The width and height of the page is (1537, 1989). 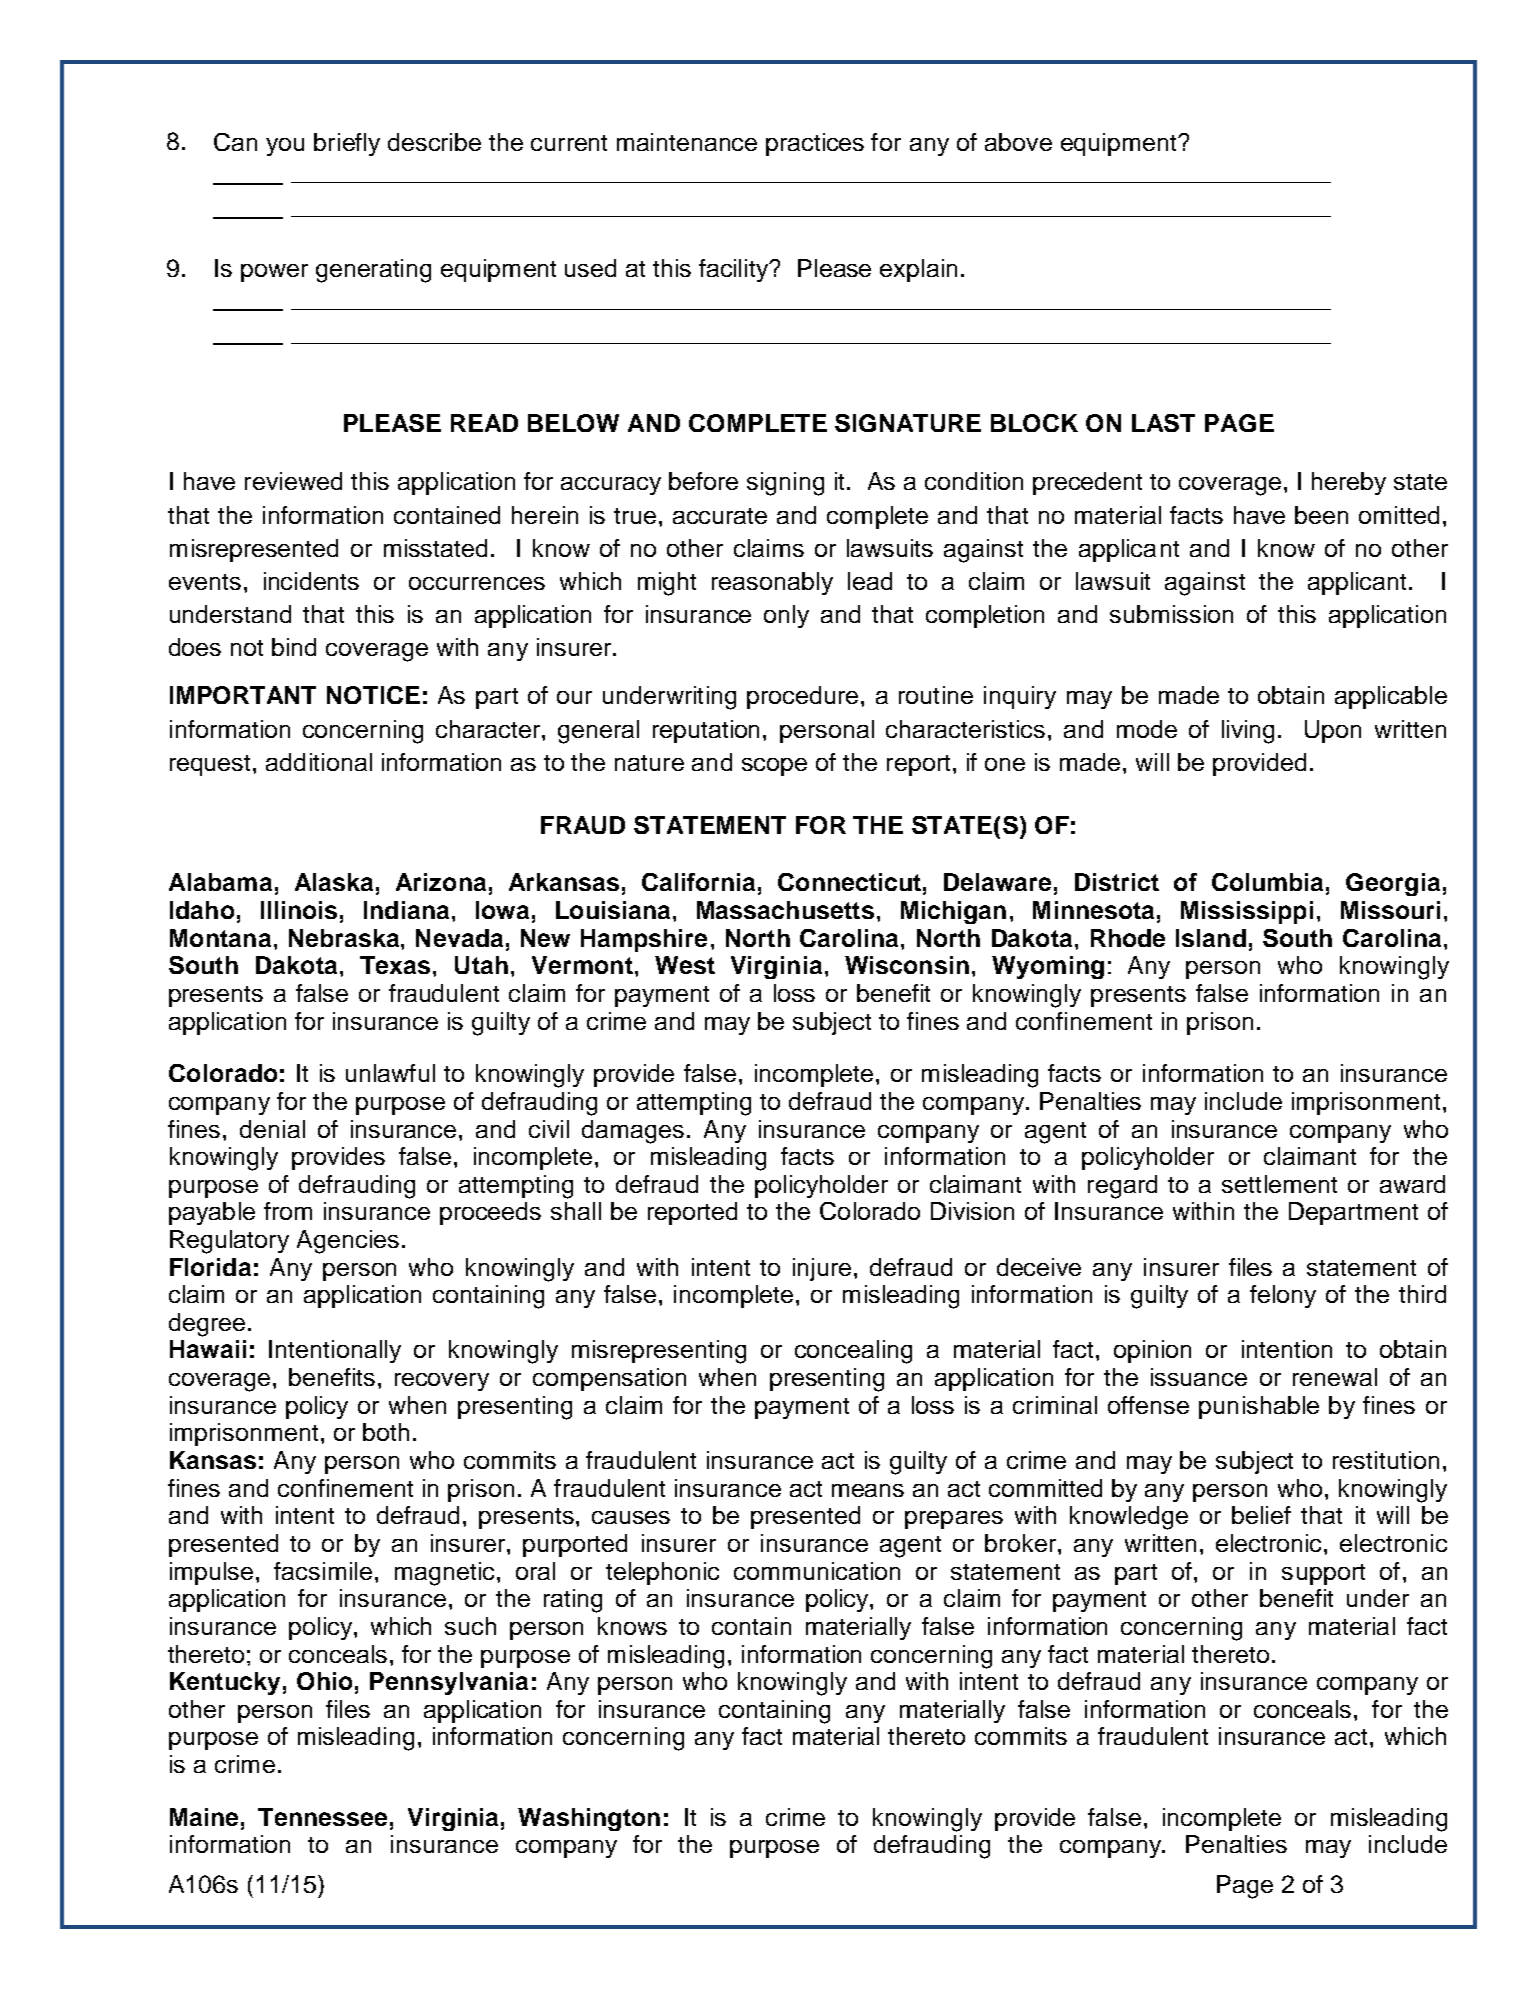 I want to click on Texas, so click(x=395, y=965).
